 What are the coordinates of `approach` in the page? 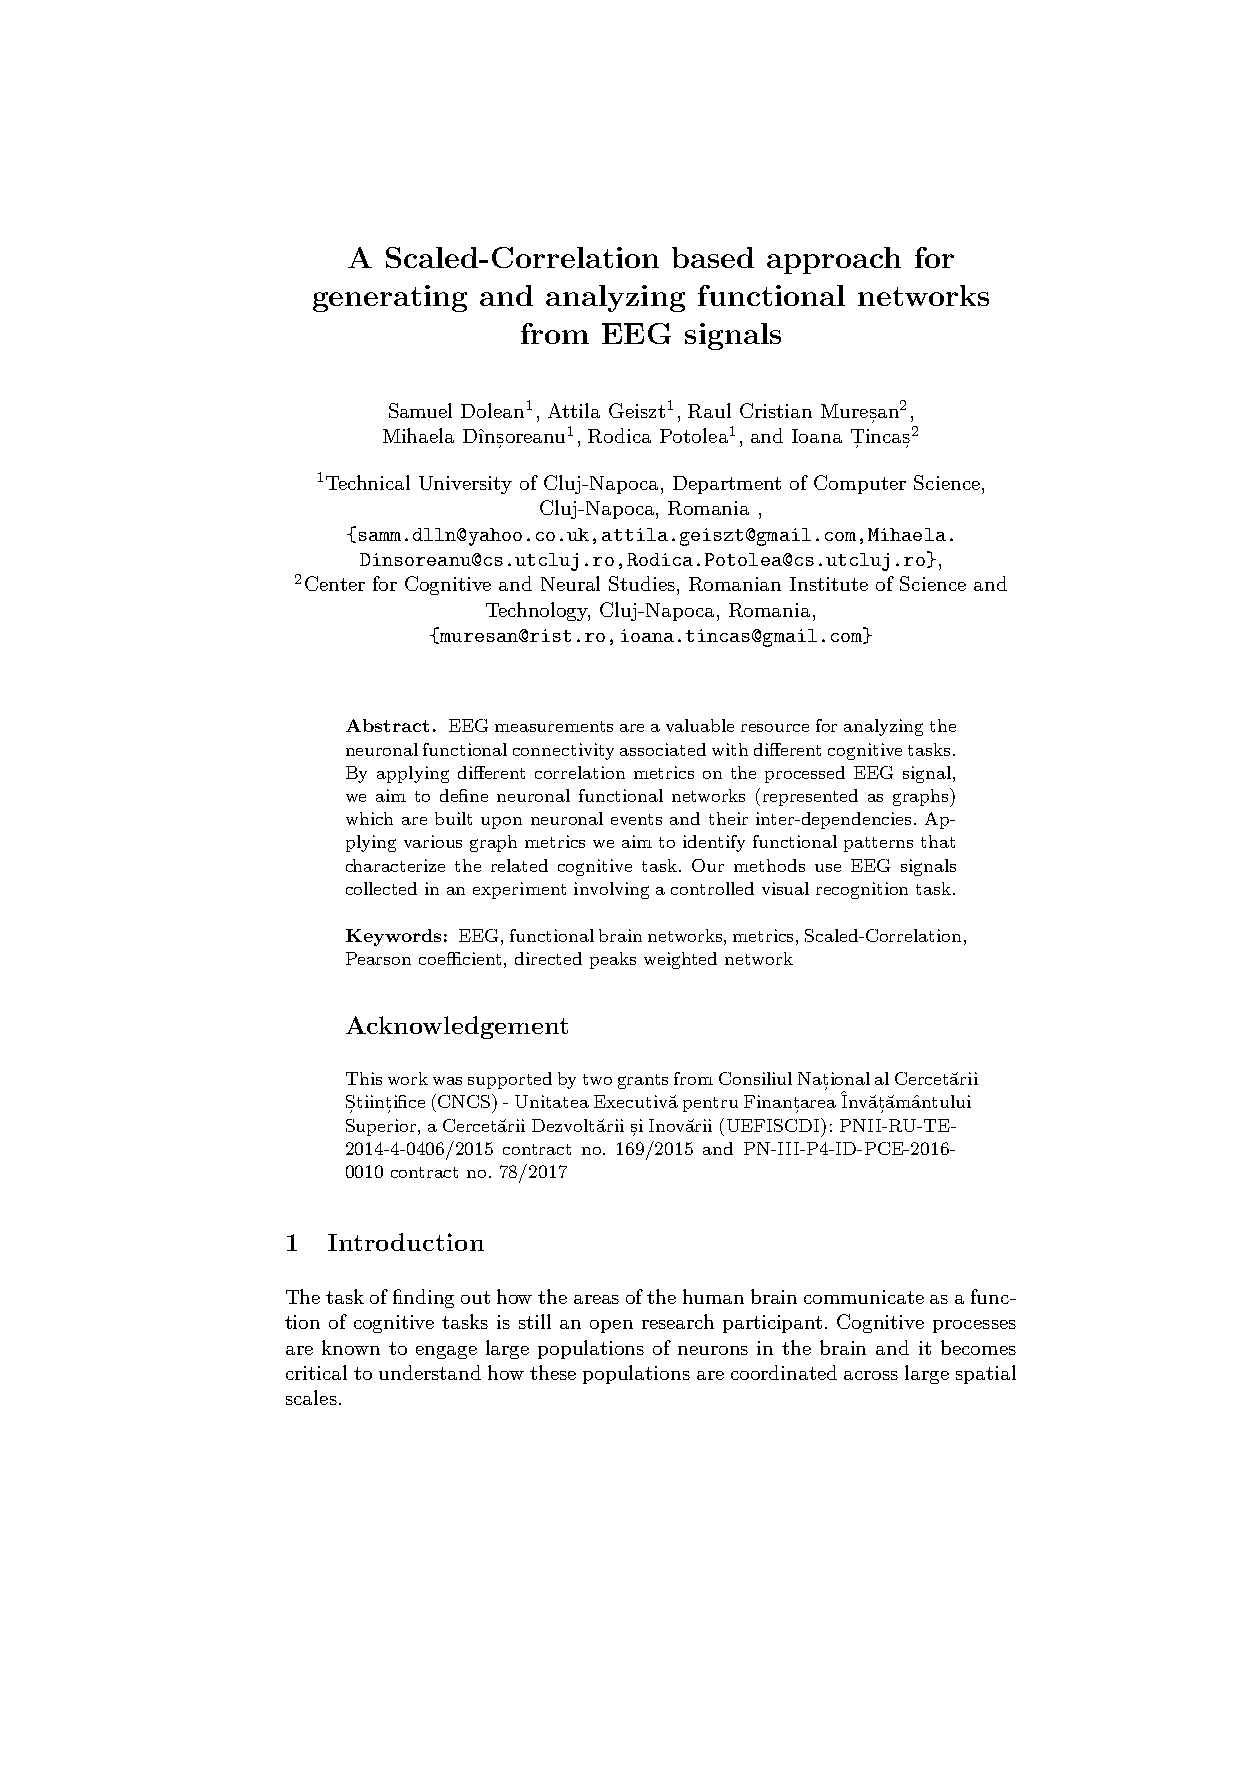 It's located at (834, 260).
